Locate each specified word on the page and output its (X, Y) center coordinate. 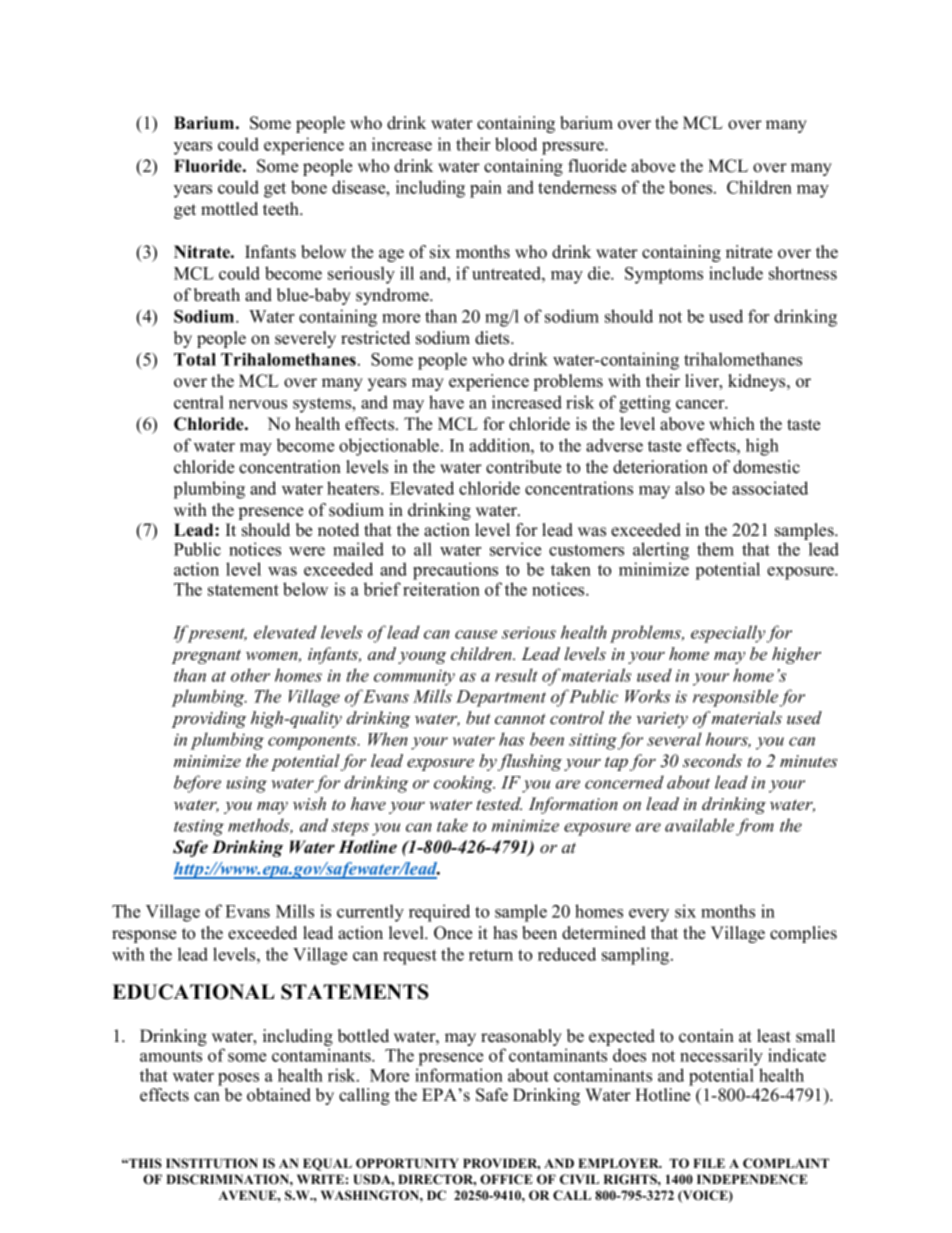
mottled (229, 209)
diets (493, 338)
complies (803, 934)
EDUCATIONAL (193, 992)
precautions (455, 571)
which (732, 424)
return (491, 955)
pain (486, 189)
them (715, 549)
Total (195, 359)
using (247, 784)
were (307, 551)
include (736, 273)
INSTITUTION (212, 1163)
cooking (464, 784)
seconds (712, 761)
